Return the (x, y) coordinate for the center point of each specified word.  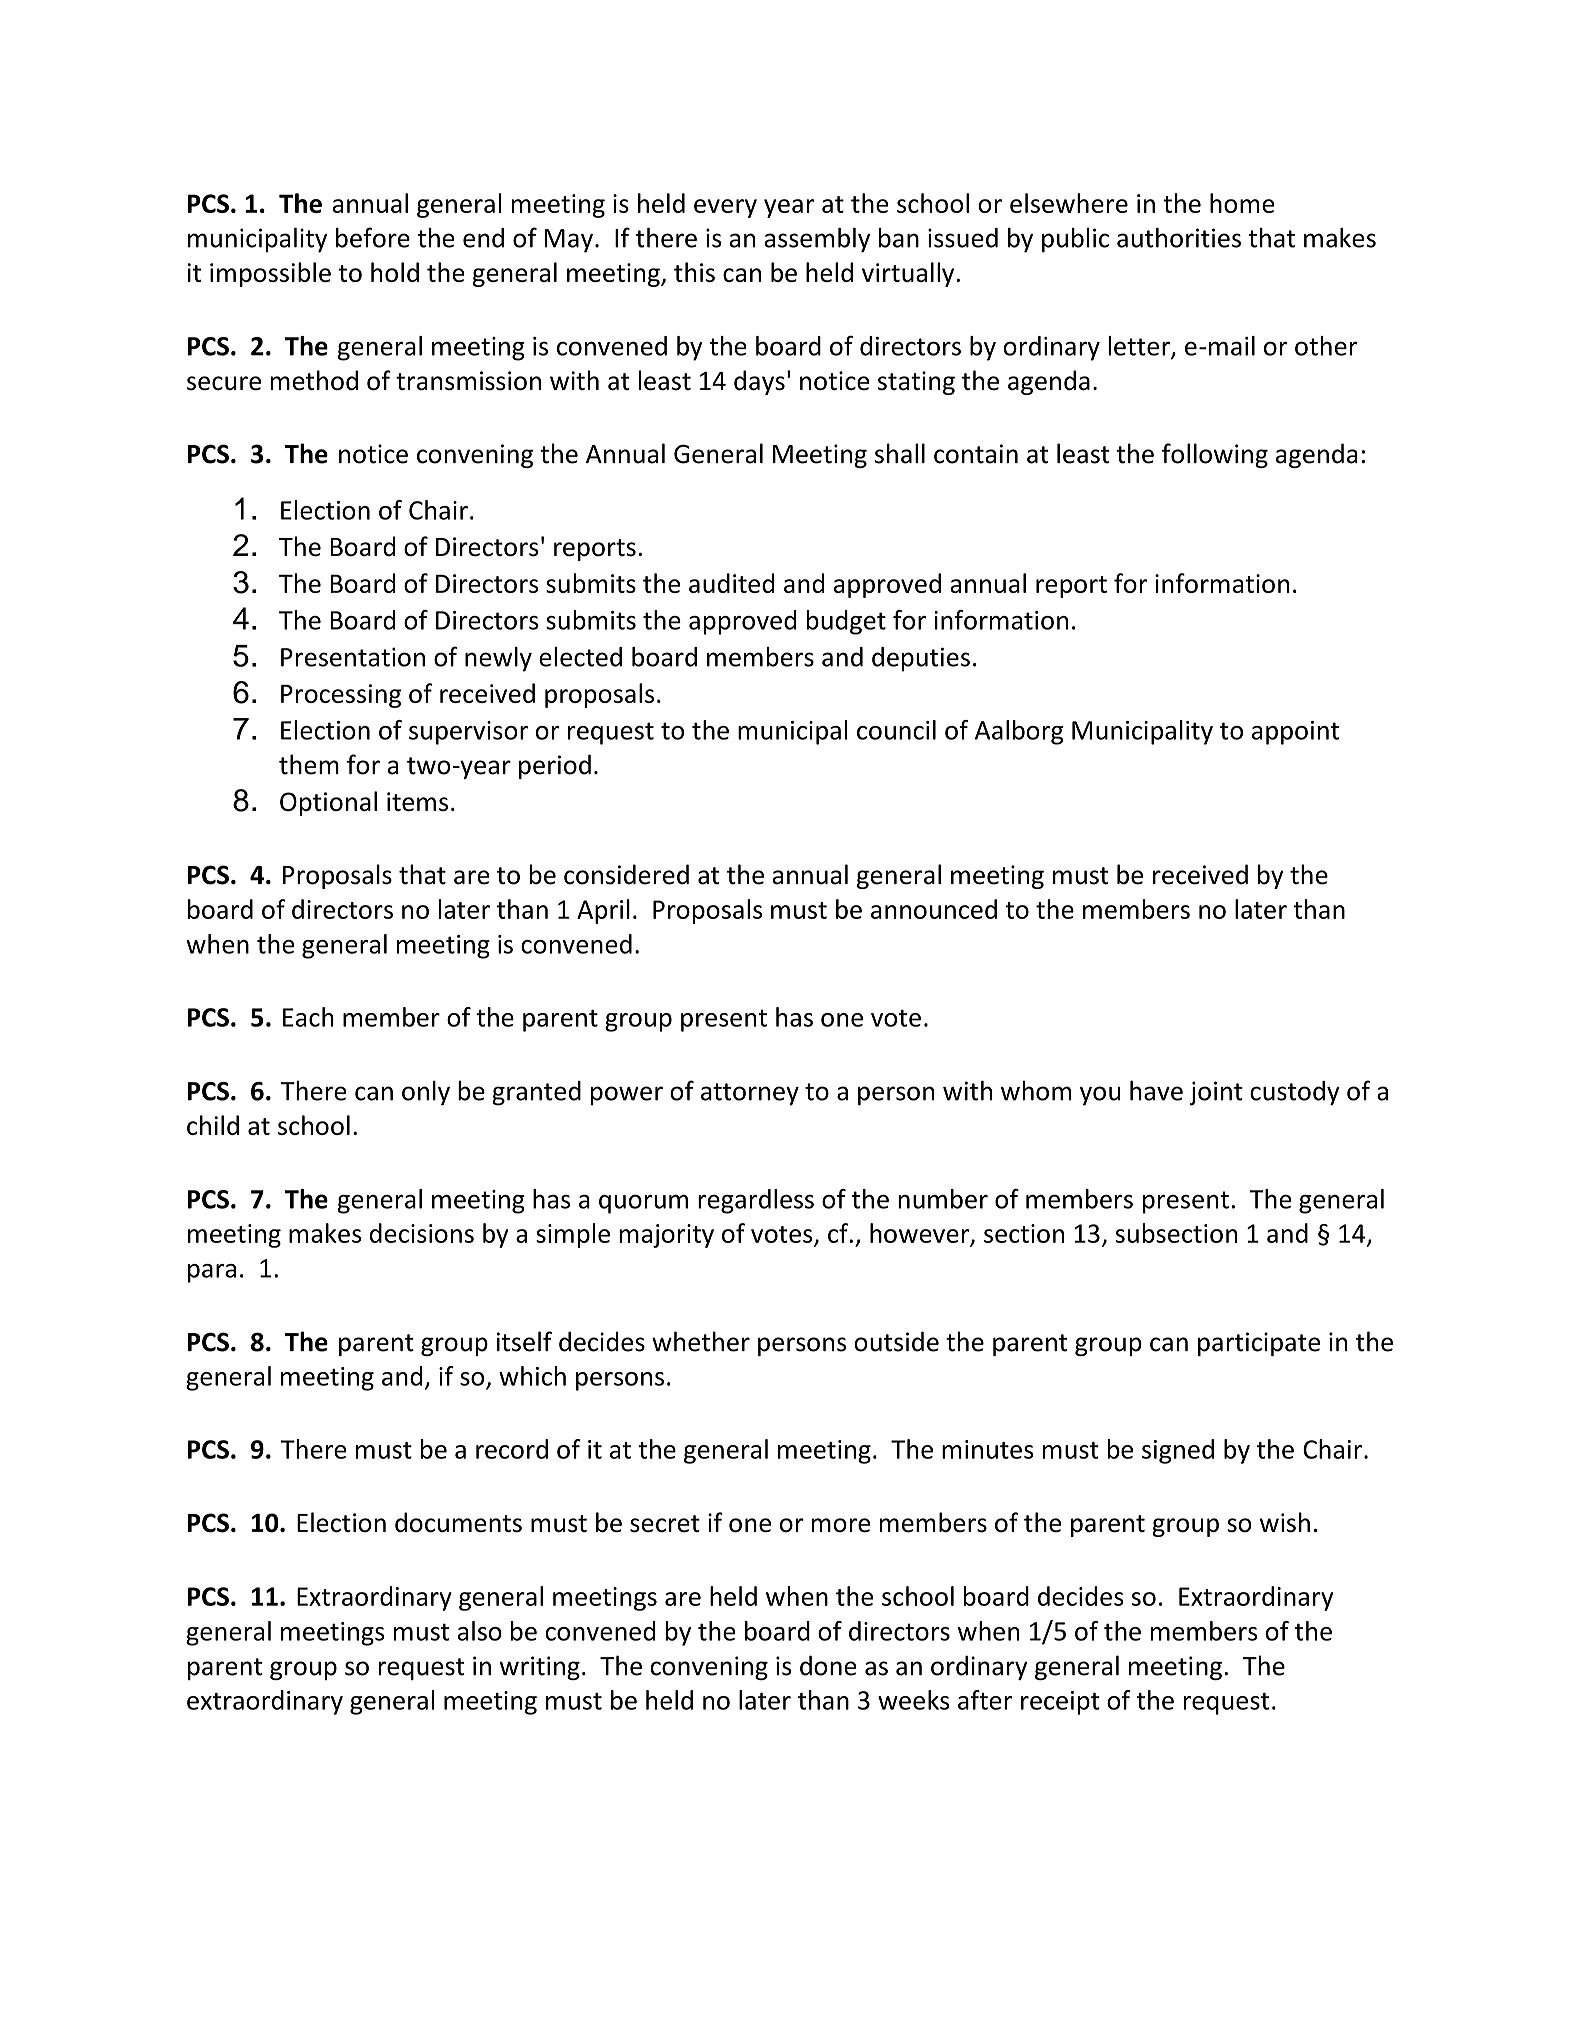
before (373, 237)
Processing (341, 696)
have (1156, 1090)
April (603, 911)
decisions (422, 1233)
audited (732, 583)
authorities (1179, 238)
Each (308, 1017)
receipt (1060, 1703)
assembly (817, 240)
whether (701, 1341)
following (1215, 455)
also (480, 1631)
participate (1259, 1344)
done (828, 1665)
